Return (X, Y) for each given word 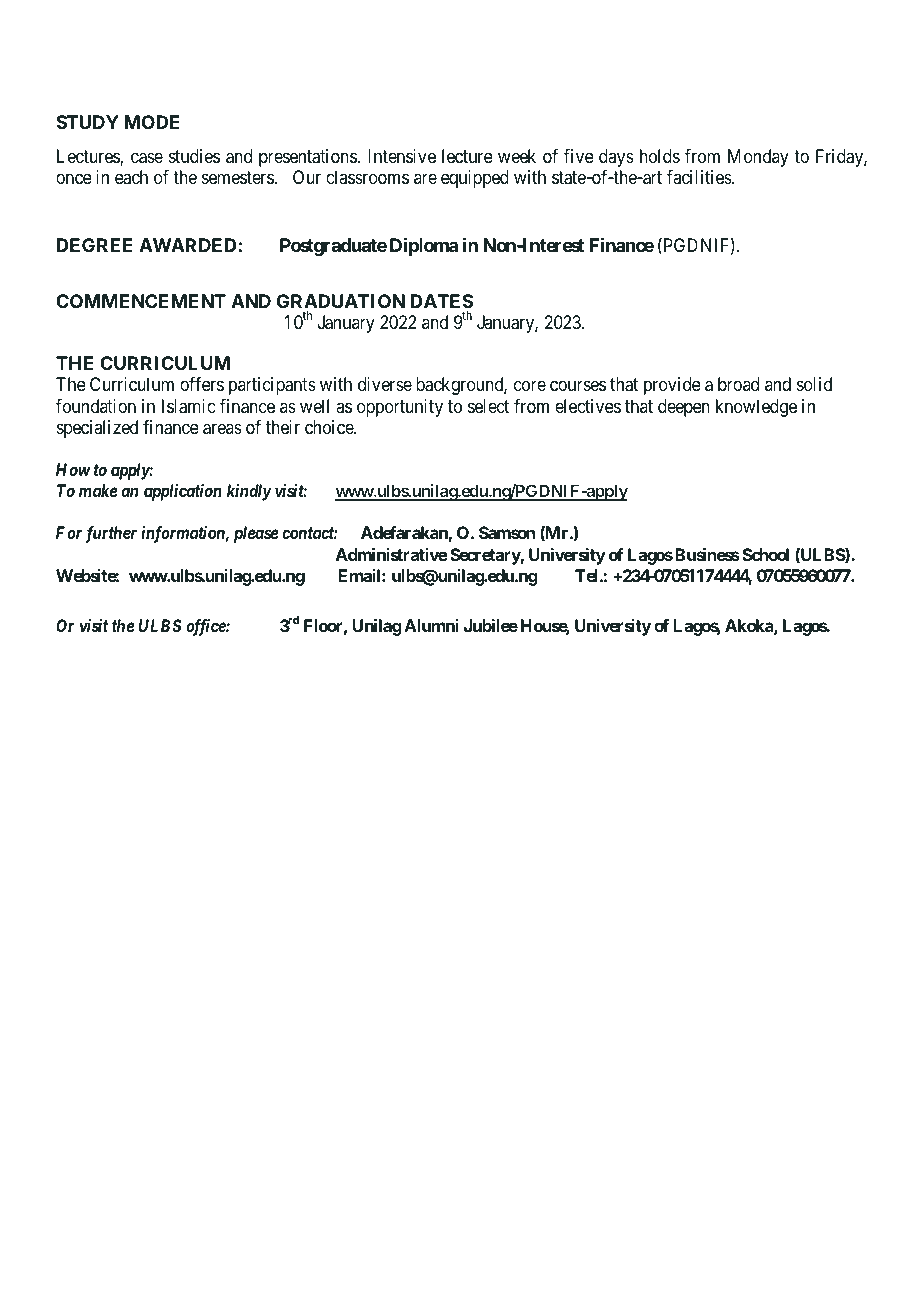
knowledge (756, 408)
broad (738, 384)
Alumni (431, 625)
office (206, 627)
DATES (442, 301)
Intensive (402, 156)
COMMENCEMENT (141, 301)
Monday (758, 158)
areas (222, 429)
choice (330, 427)
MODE (152, 122)
